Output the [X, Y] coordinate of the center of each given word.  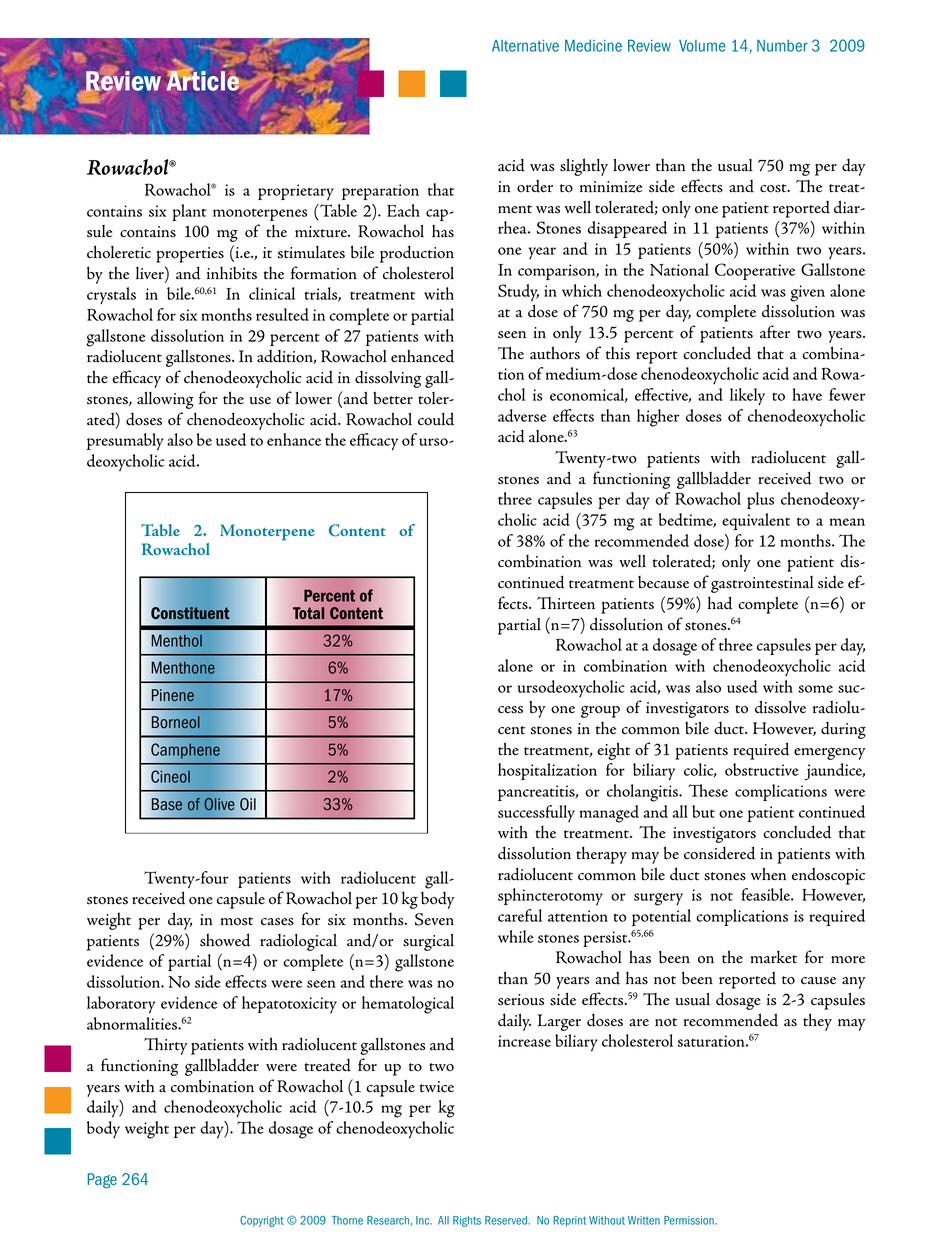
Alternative [525, 46]
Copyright [262, 1221]
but [703, 811]
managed [609, 814]
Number [782, 46]
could [436, 419]
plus [760, 500]
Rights [467, 1221]
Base [167, 804]
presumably [125, 441]
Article [203, 80]
